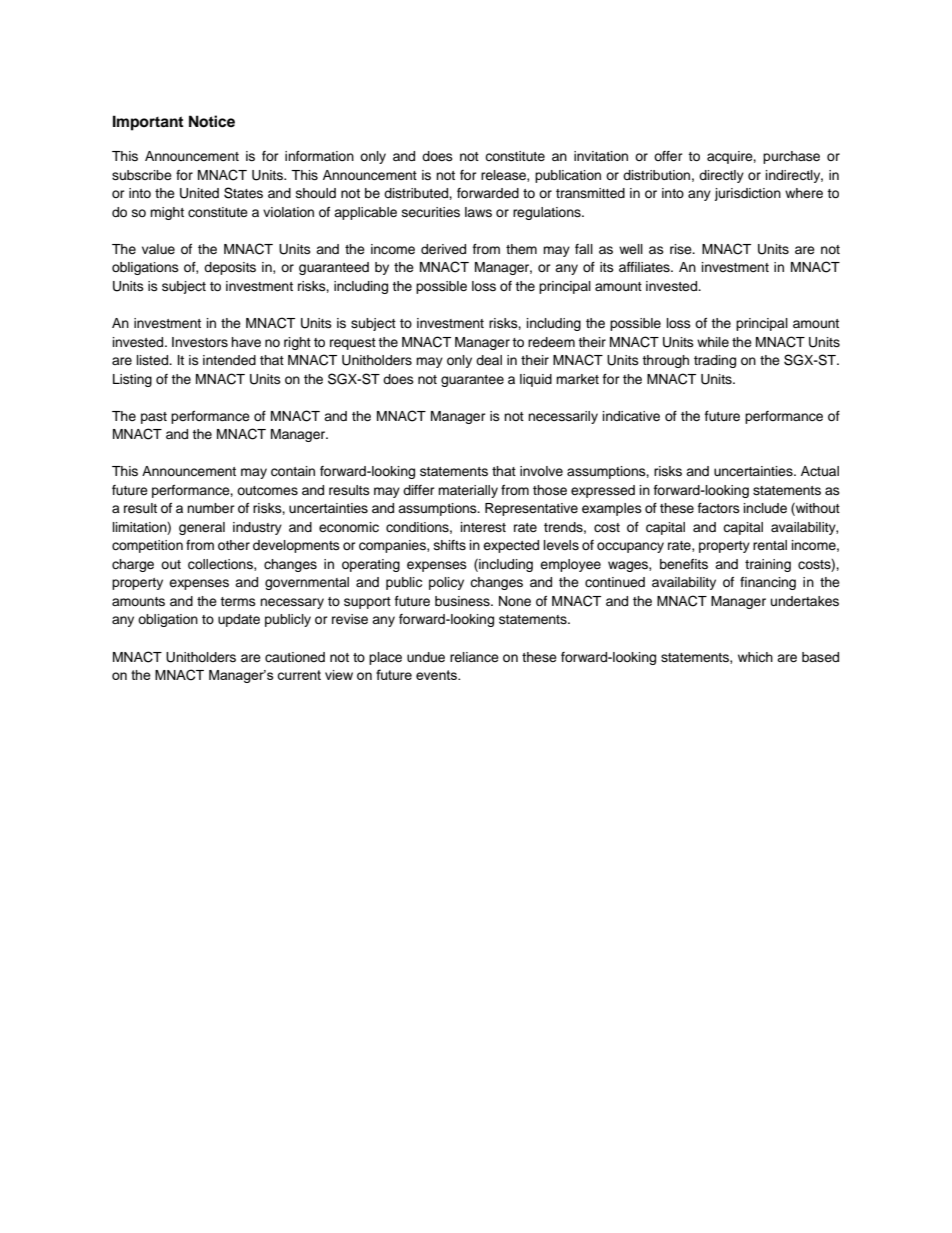  I want to click on Notice, so click(212, 121).
